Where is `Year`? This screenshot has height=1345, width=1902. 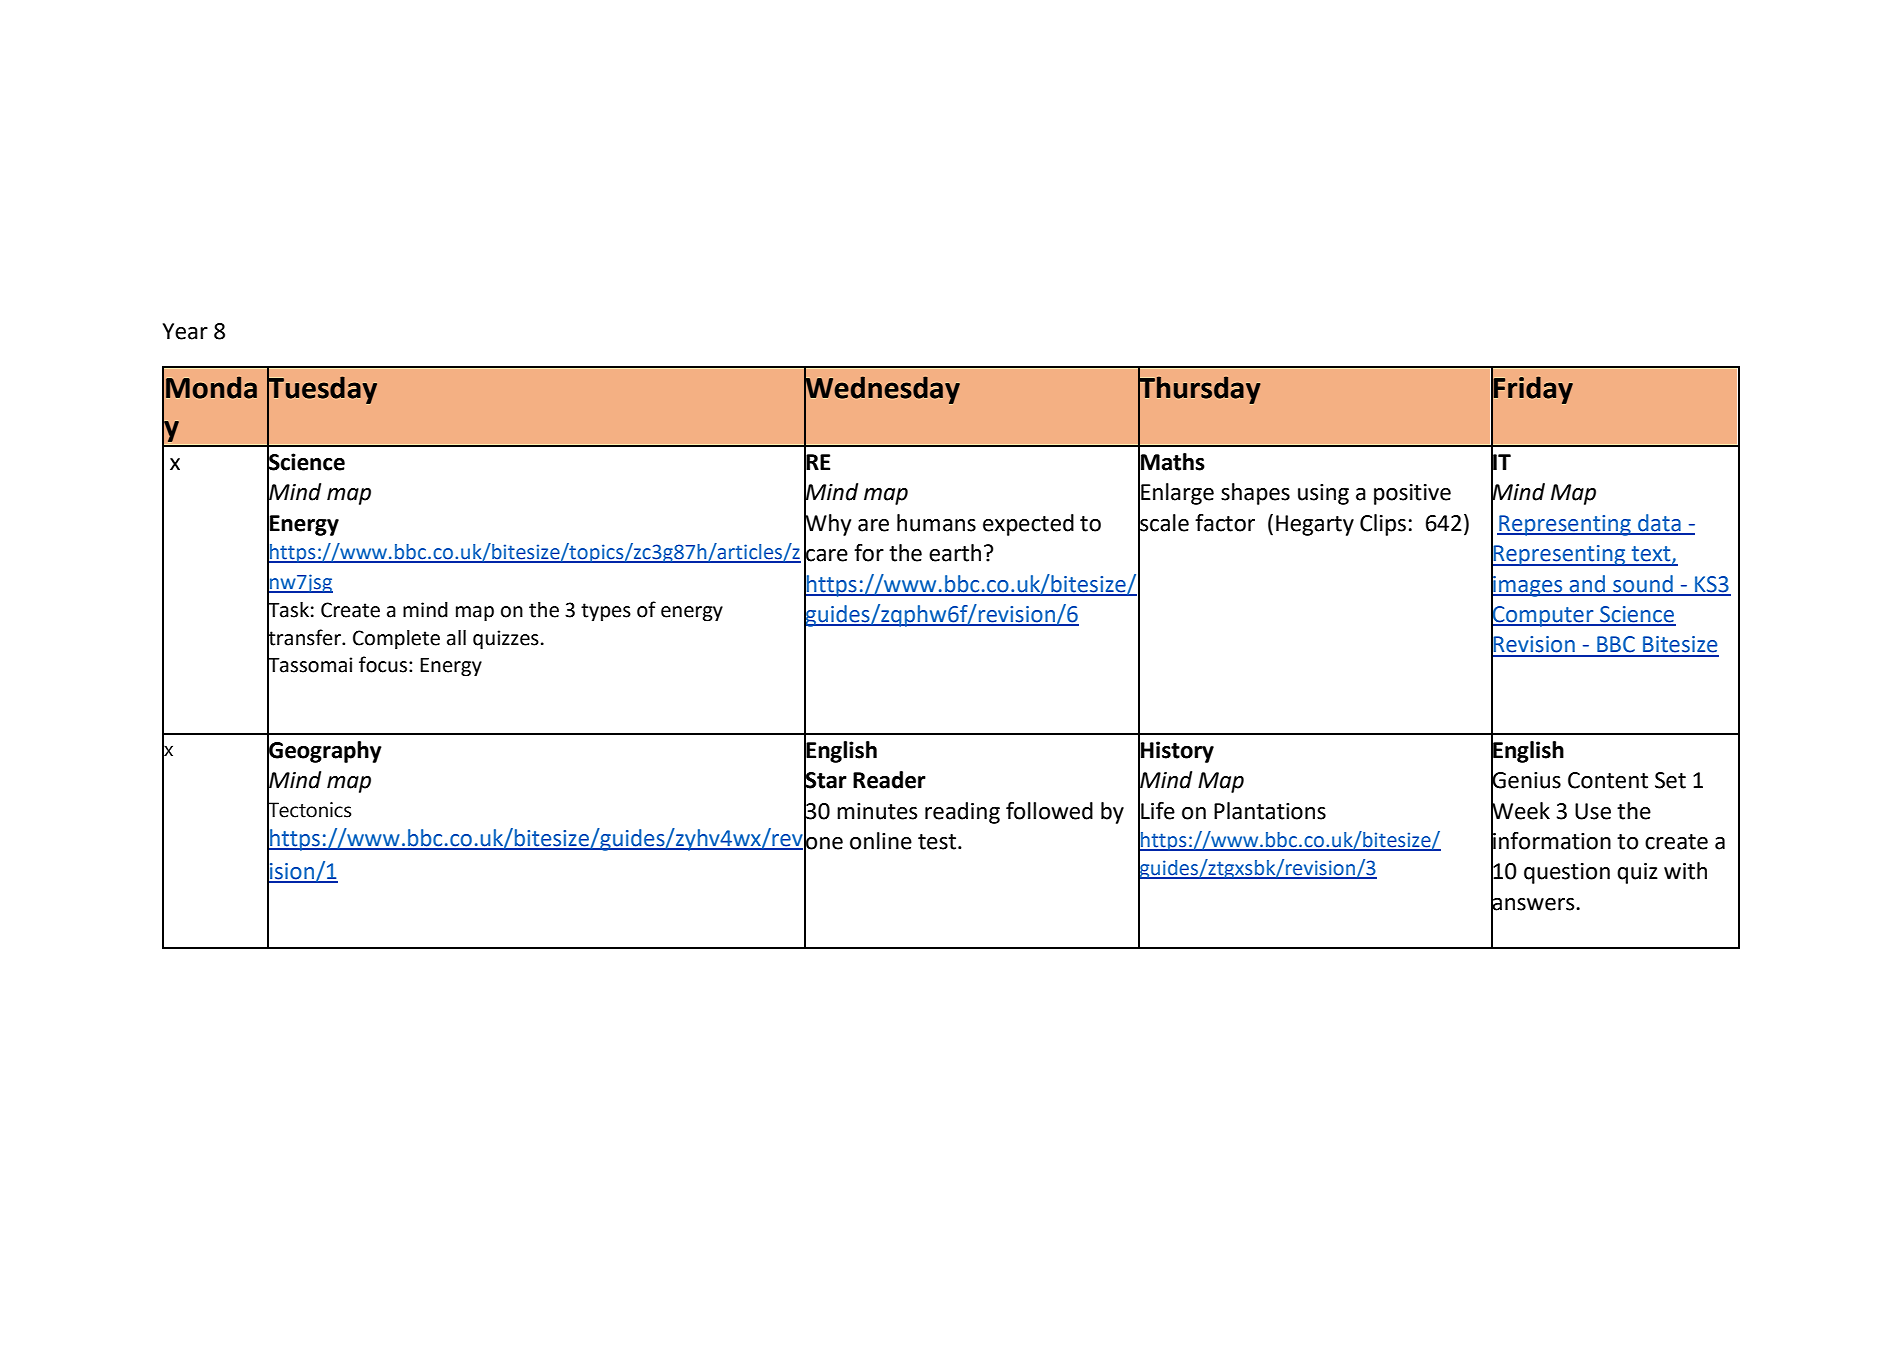 Year is located at coordinates (185, 331).
